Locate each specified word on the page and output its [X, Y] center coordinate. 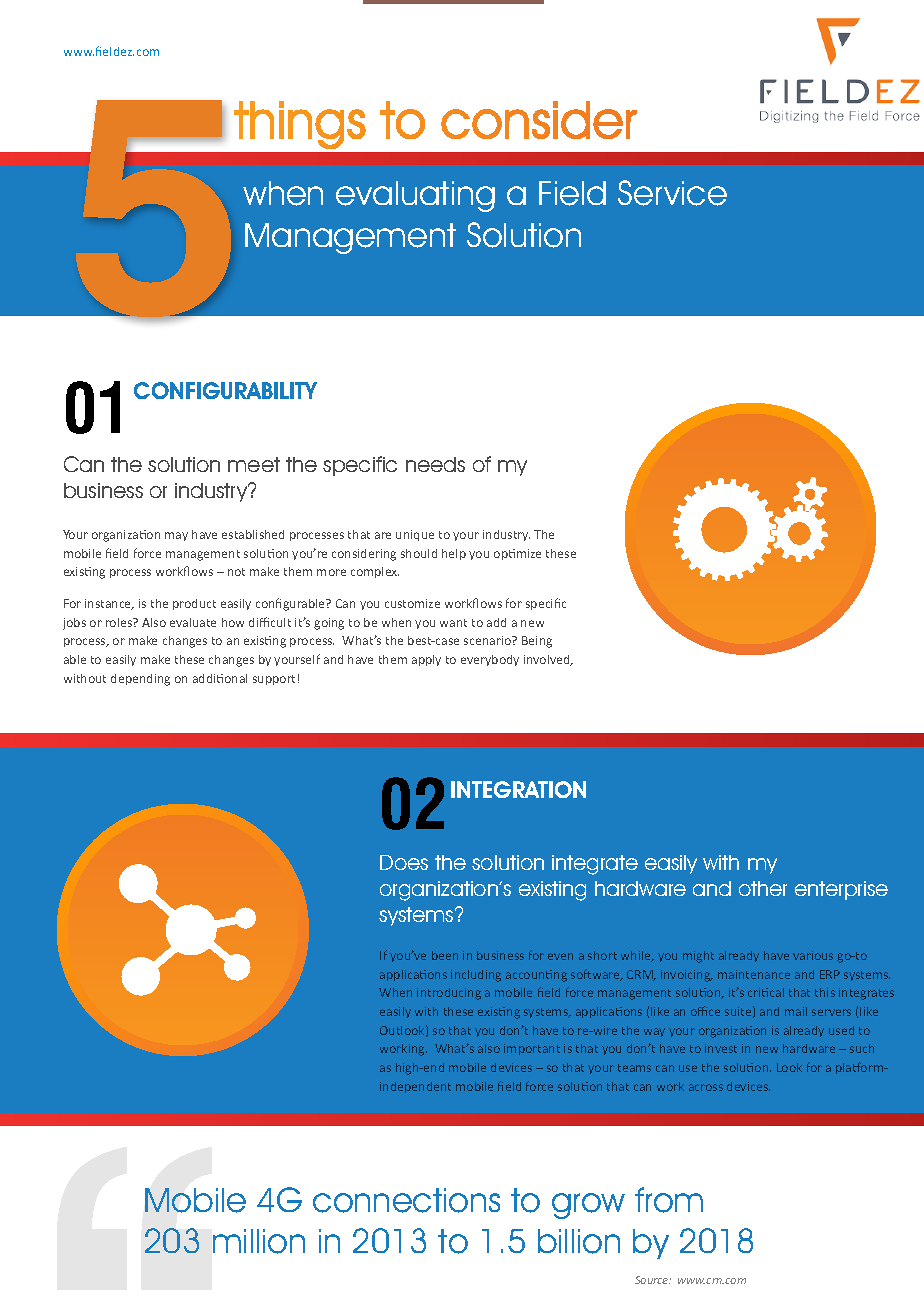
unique [415, 535]
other [763, 888]
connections [406, 1200]
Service [672, 193]
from [669, 1200]
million [259, 1241]
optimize [517, 554]
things [300, 125]
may [176, 536]
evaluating [415, 196]
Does [404, 862]
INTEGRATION [518, 789]
